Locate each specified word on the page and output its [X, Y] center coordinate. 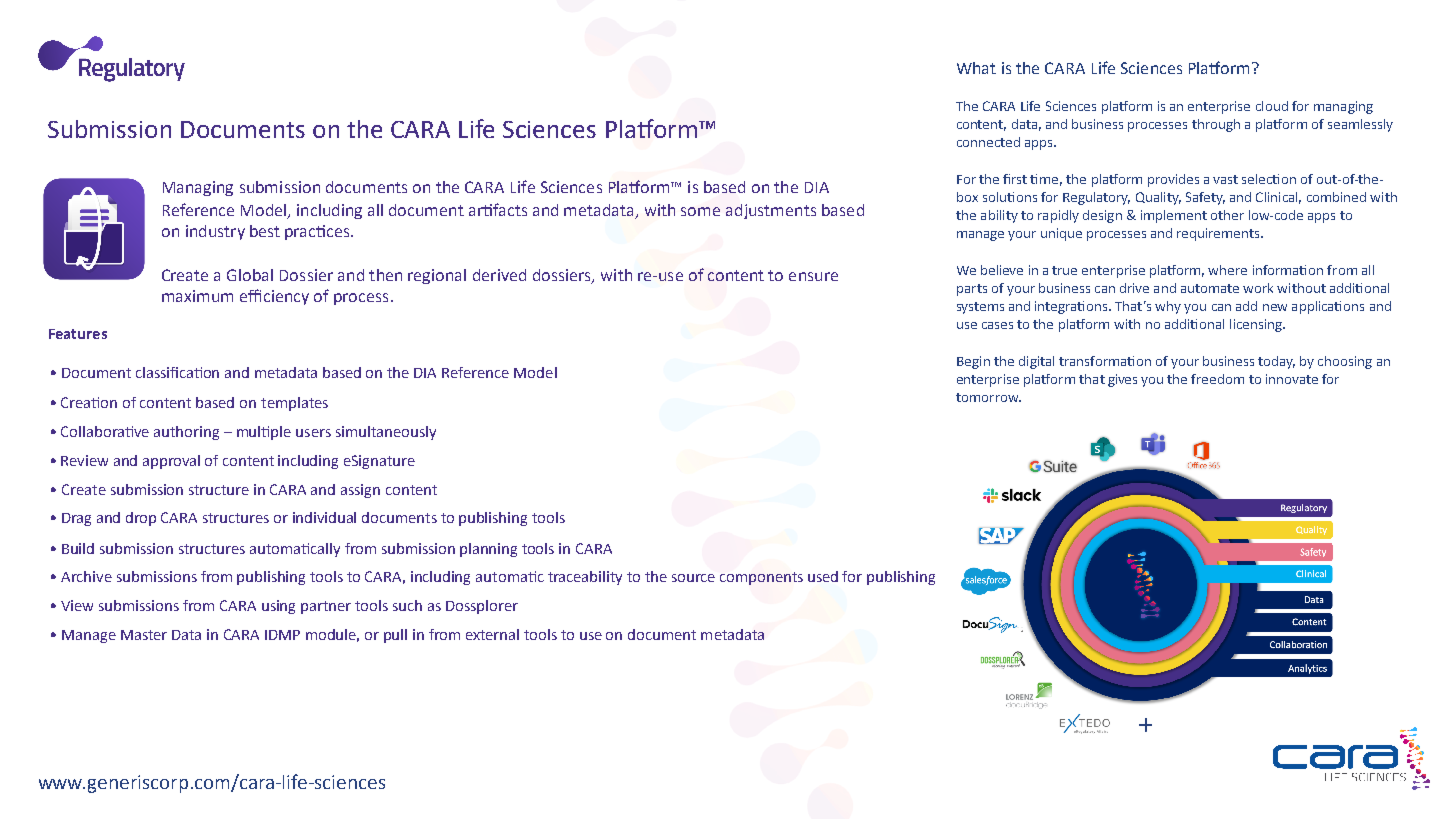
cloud [1272, 106]
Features [78, 334]
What [976, 68]
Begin [973, 362]
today [1276, 362]
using [278, 607]
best [265, 231]
